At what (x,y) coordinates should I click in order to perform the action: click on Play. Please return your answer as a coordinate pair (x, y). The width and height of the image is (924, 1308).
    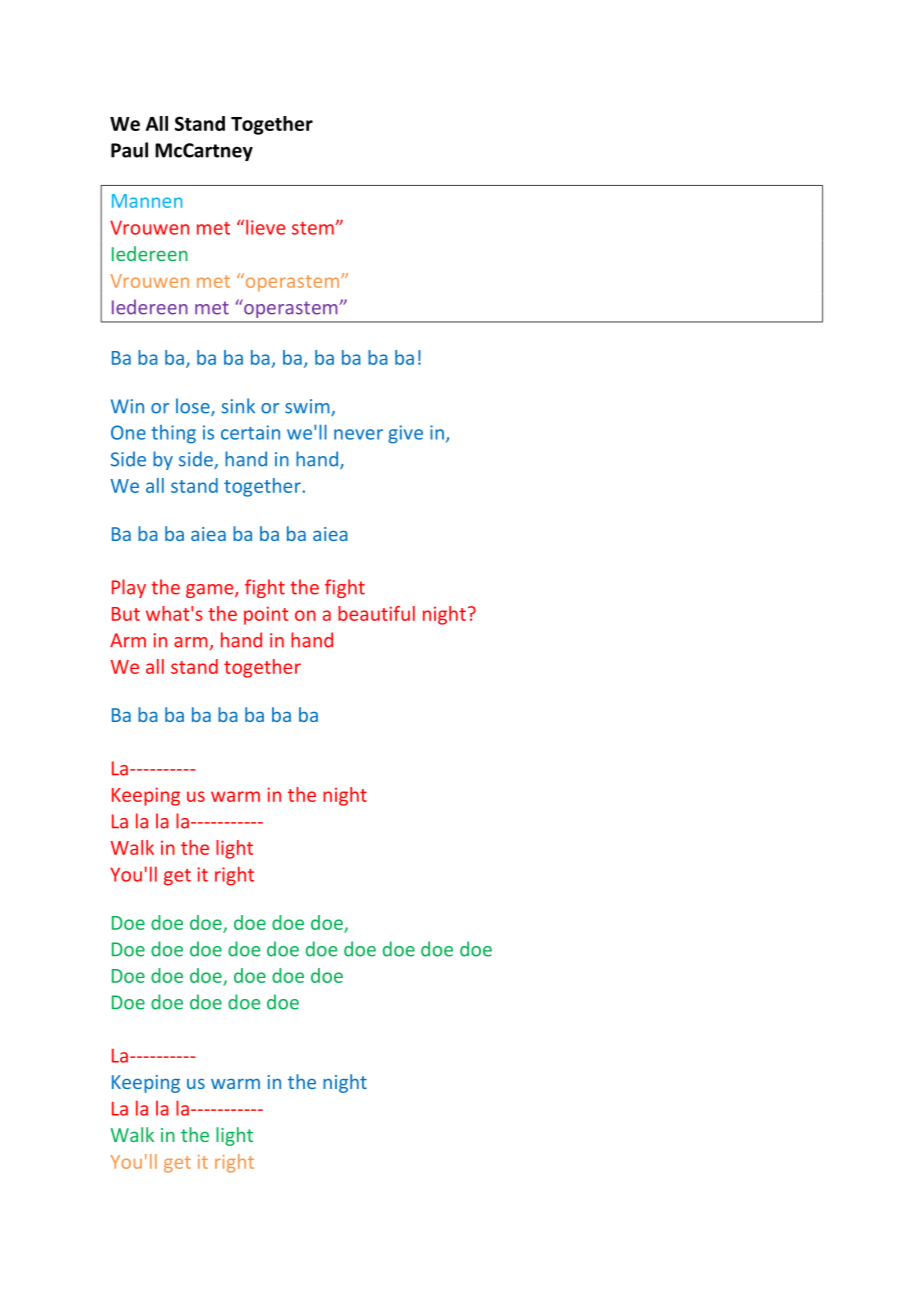
    Looking at the image, I should click on (129, 588).
